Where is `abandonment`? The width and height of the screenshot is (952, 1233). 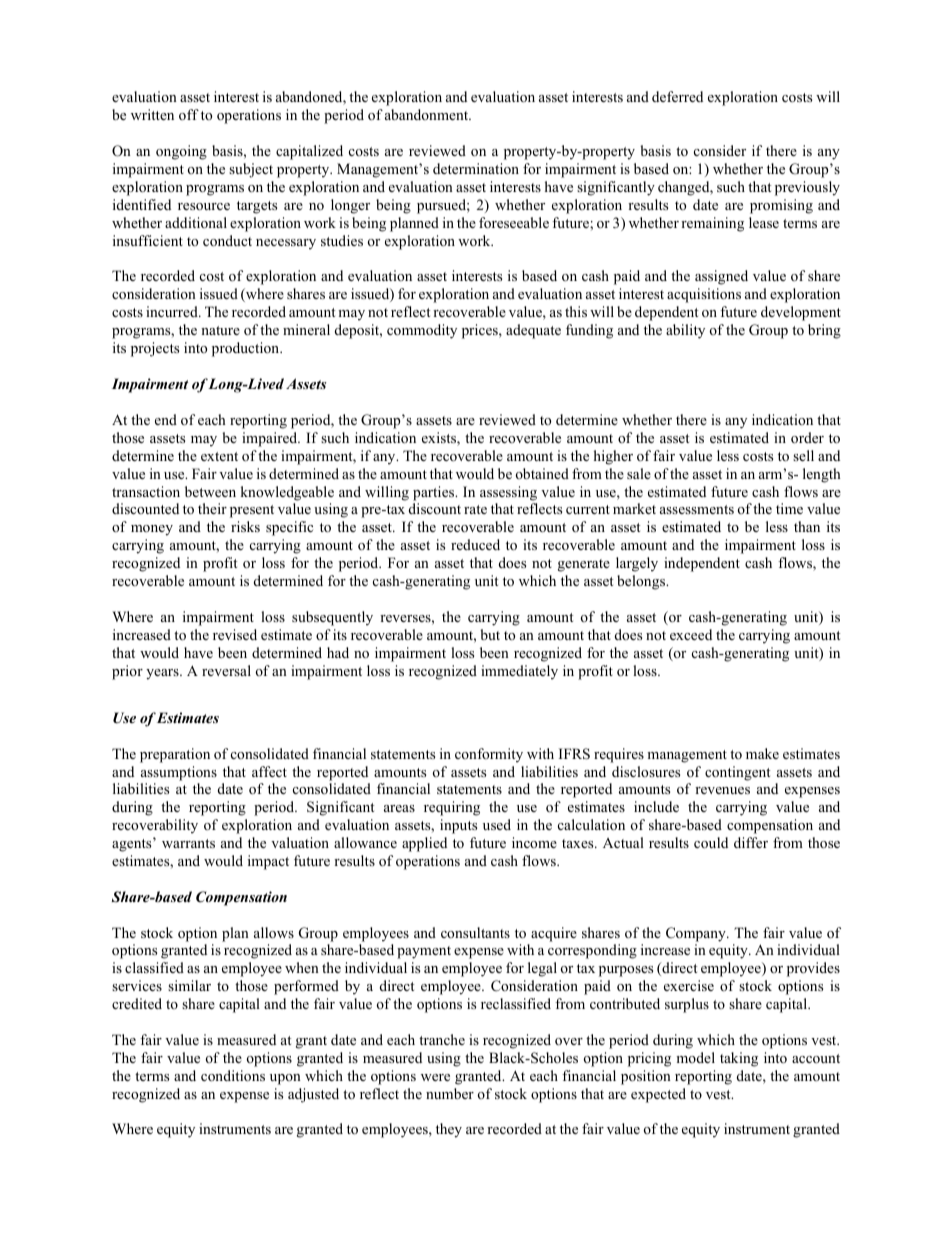
abandonment is located at coordinates (428, 114).
